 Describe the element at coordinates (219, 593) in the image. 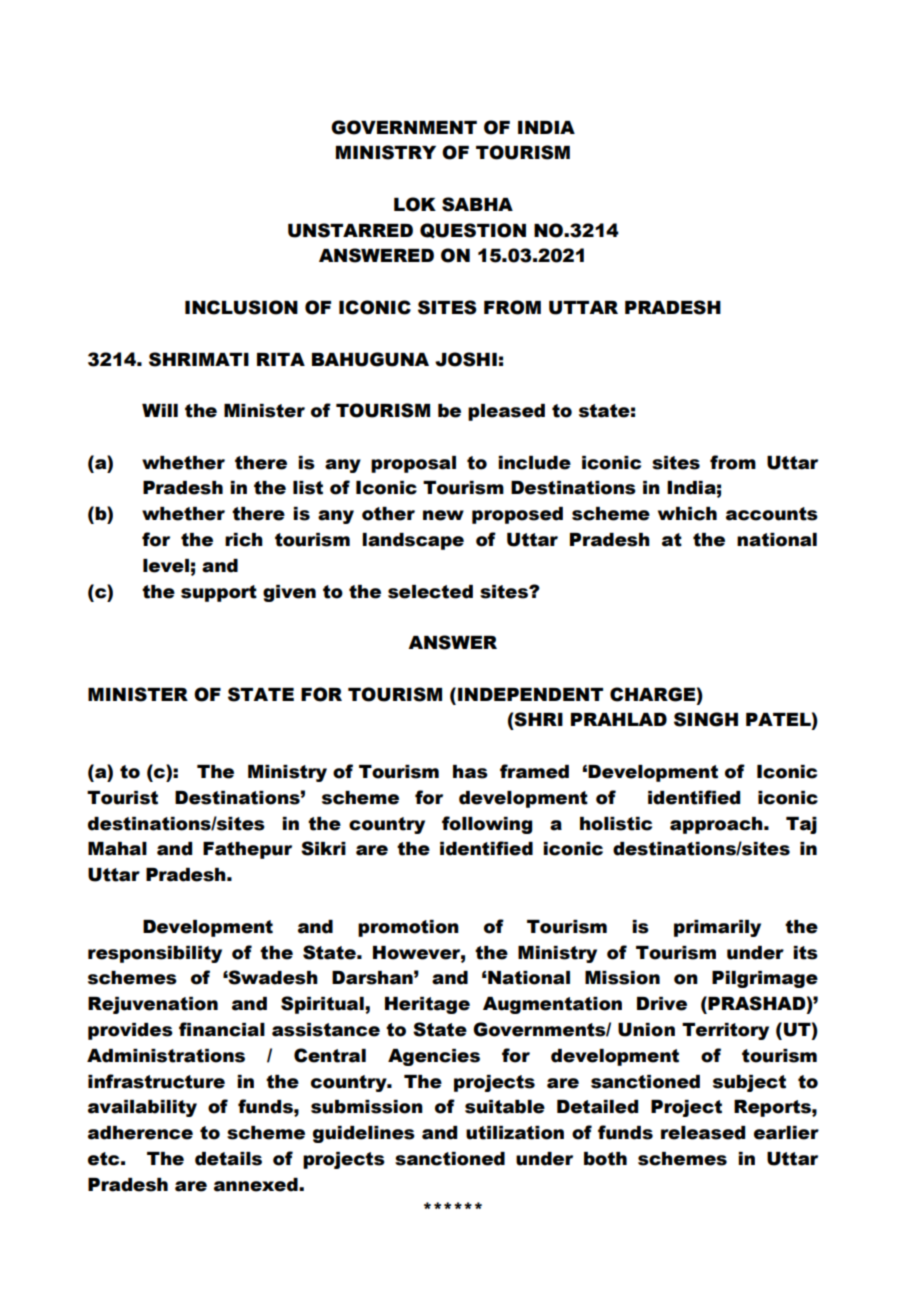

I see `support` at that location.
